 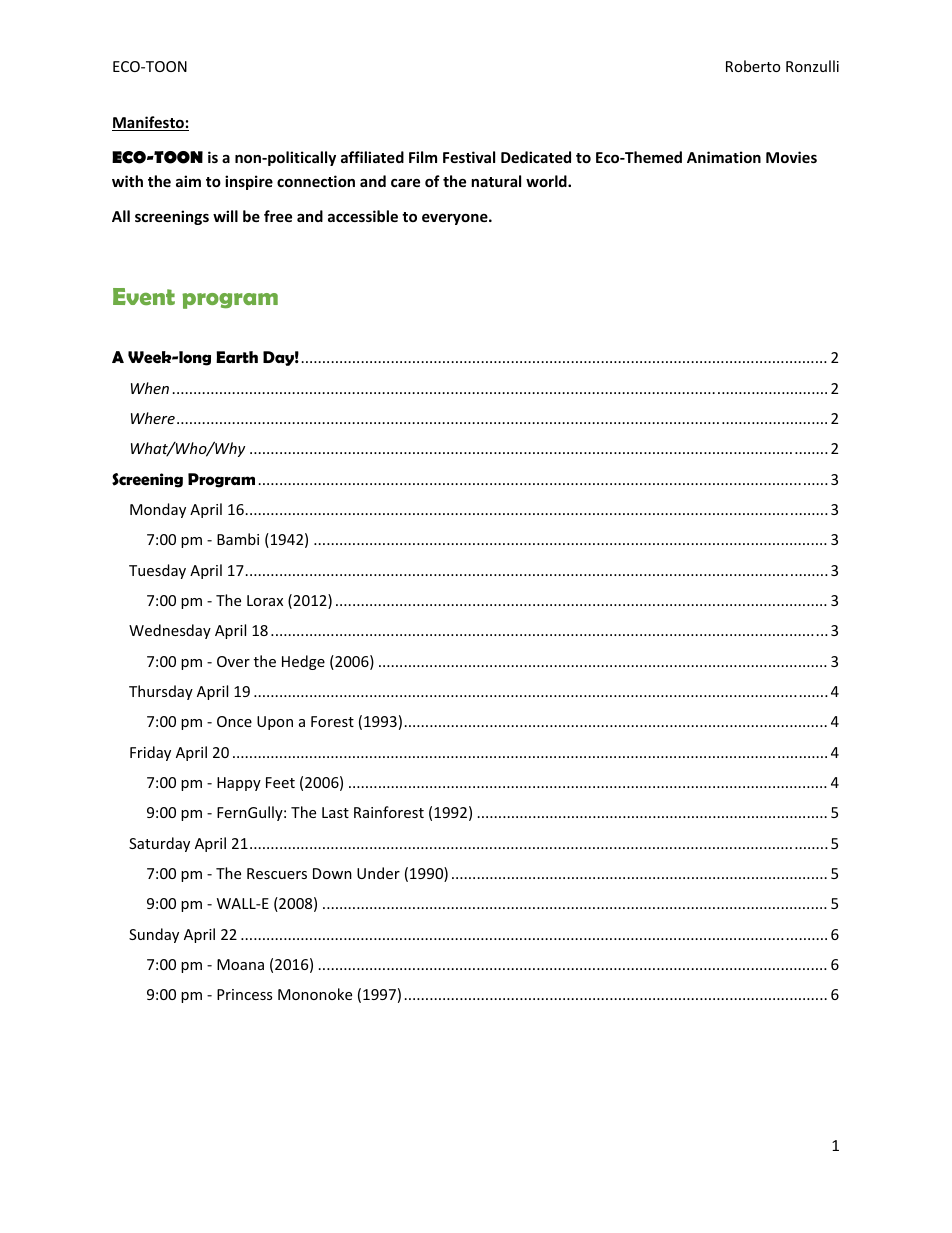 I want to click on Hedge, so click(x=303, y=662).
